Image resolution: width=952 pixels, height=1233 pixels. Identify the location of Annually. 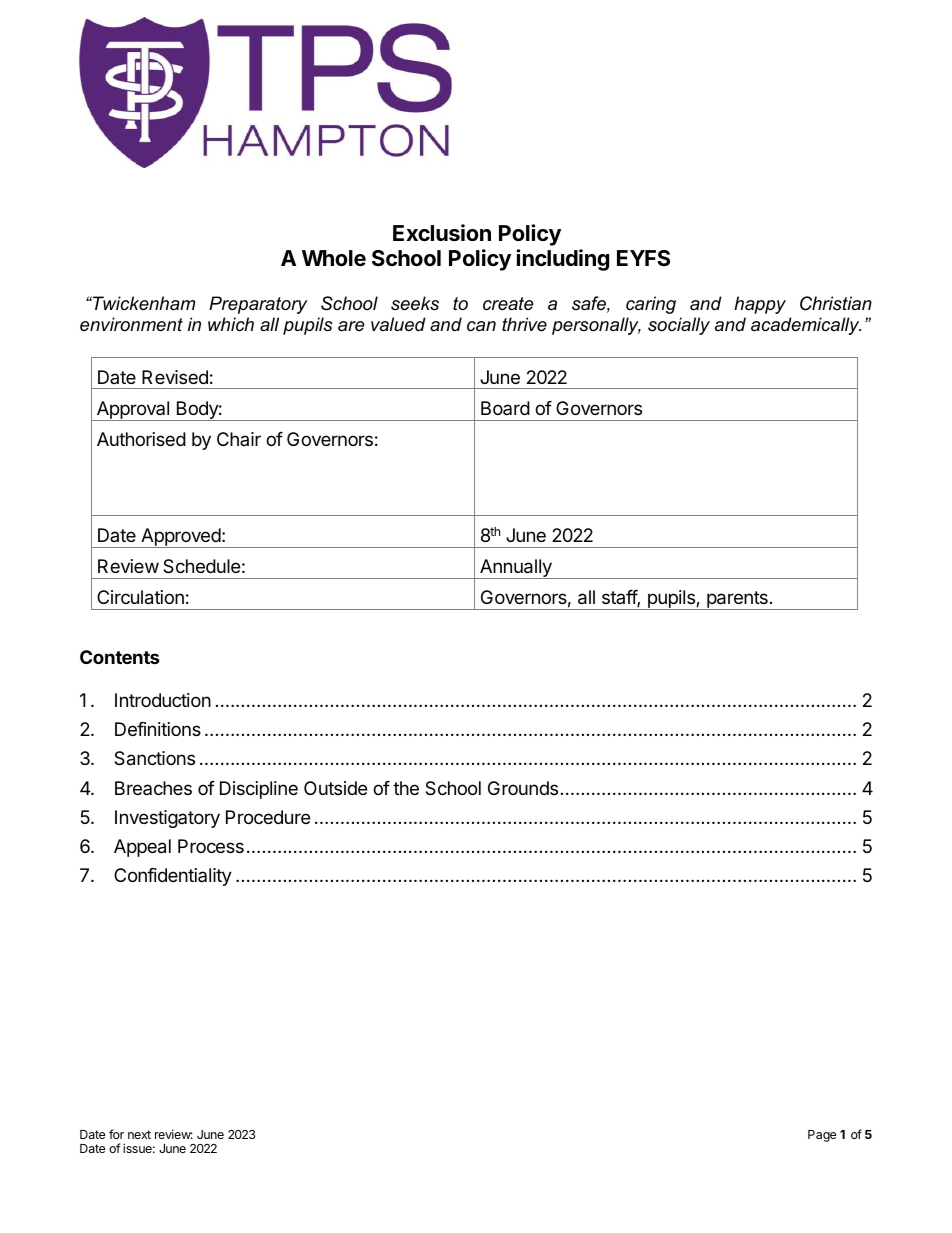
(516, 569).
